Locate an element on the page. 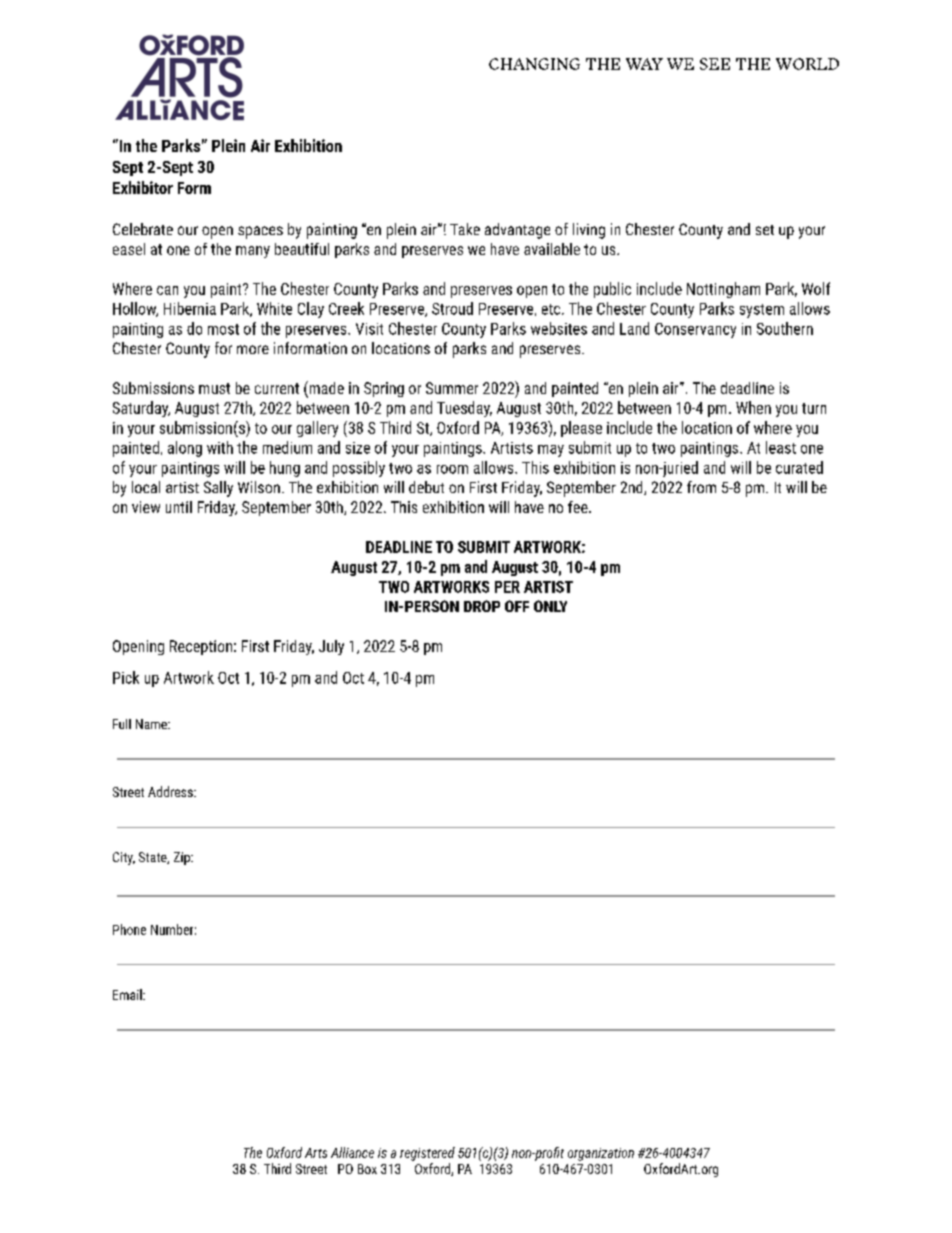 This image has height=1233, width=952. Name is located at coordinates (152, 724).
